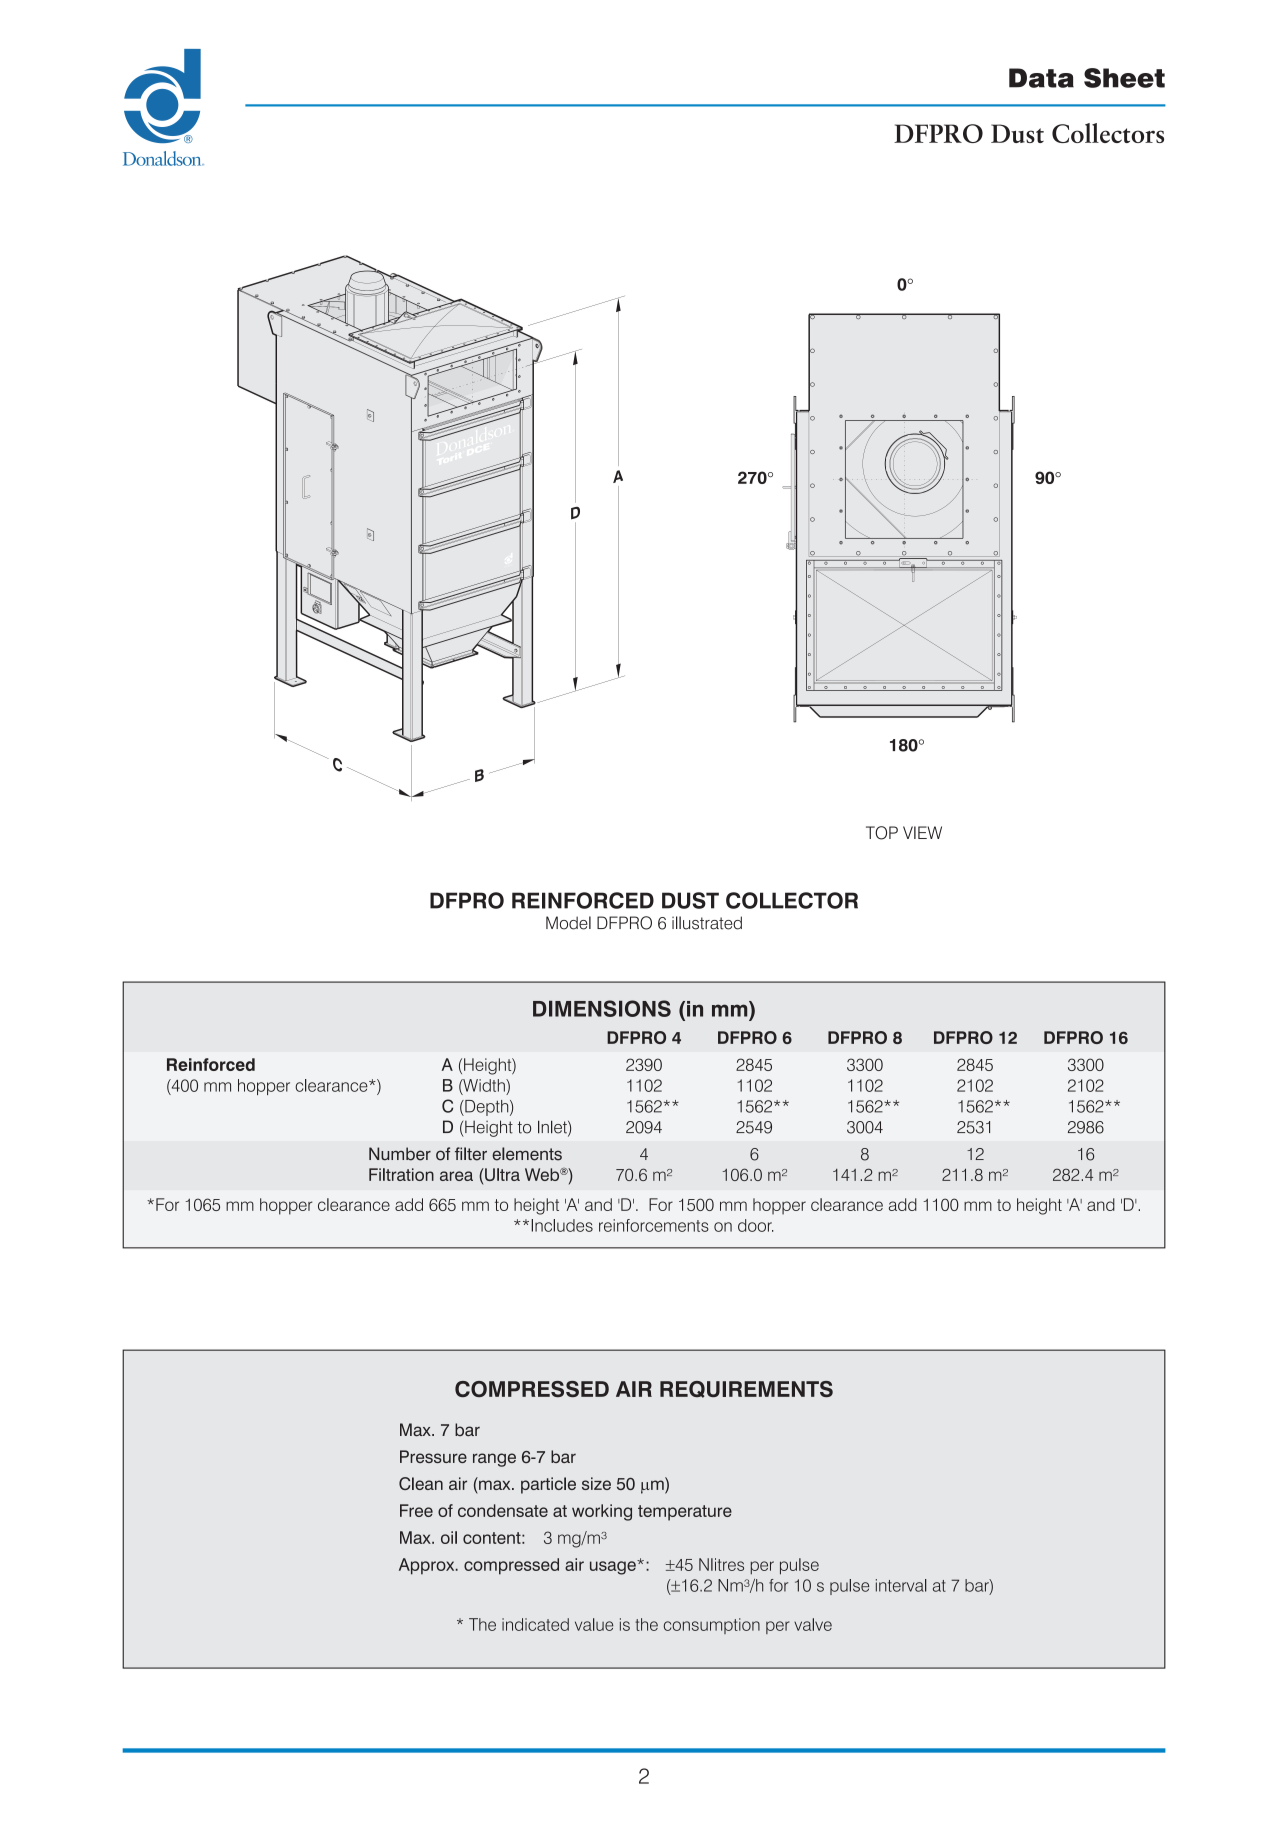 This page has height=1822, width=1288. Describe the element at coordinates (501, 1174) in the page. I see `Ultra` at that location.
